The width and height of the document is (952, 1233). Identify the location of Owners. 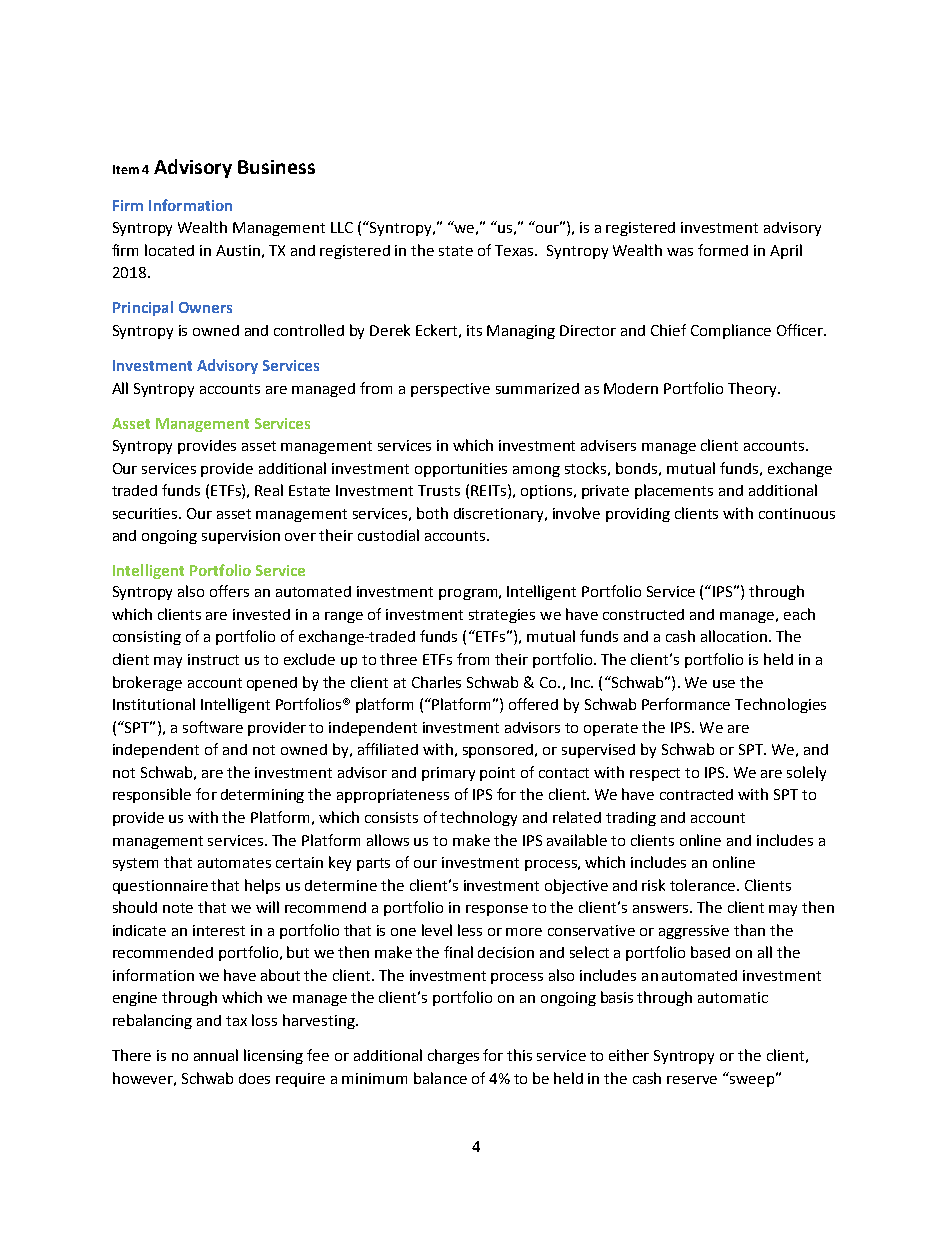
(205, 307).
